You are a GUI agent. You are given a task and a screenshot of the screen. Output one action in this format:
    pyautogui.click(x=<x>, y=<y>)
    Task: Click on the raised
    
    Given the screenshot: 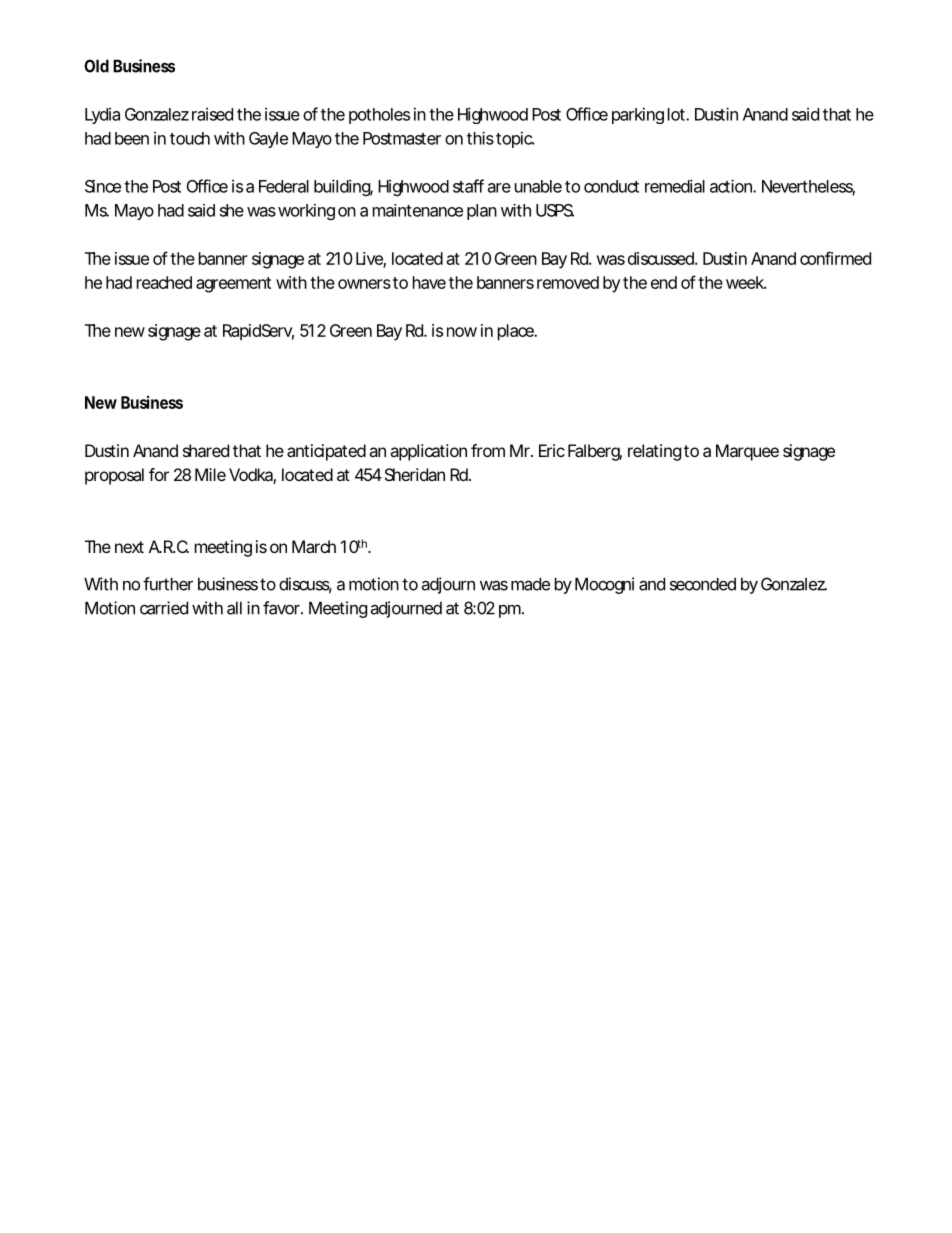 What is the action you would take?
    pyautogui.click(x=212, y=114)
